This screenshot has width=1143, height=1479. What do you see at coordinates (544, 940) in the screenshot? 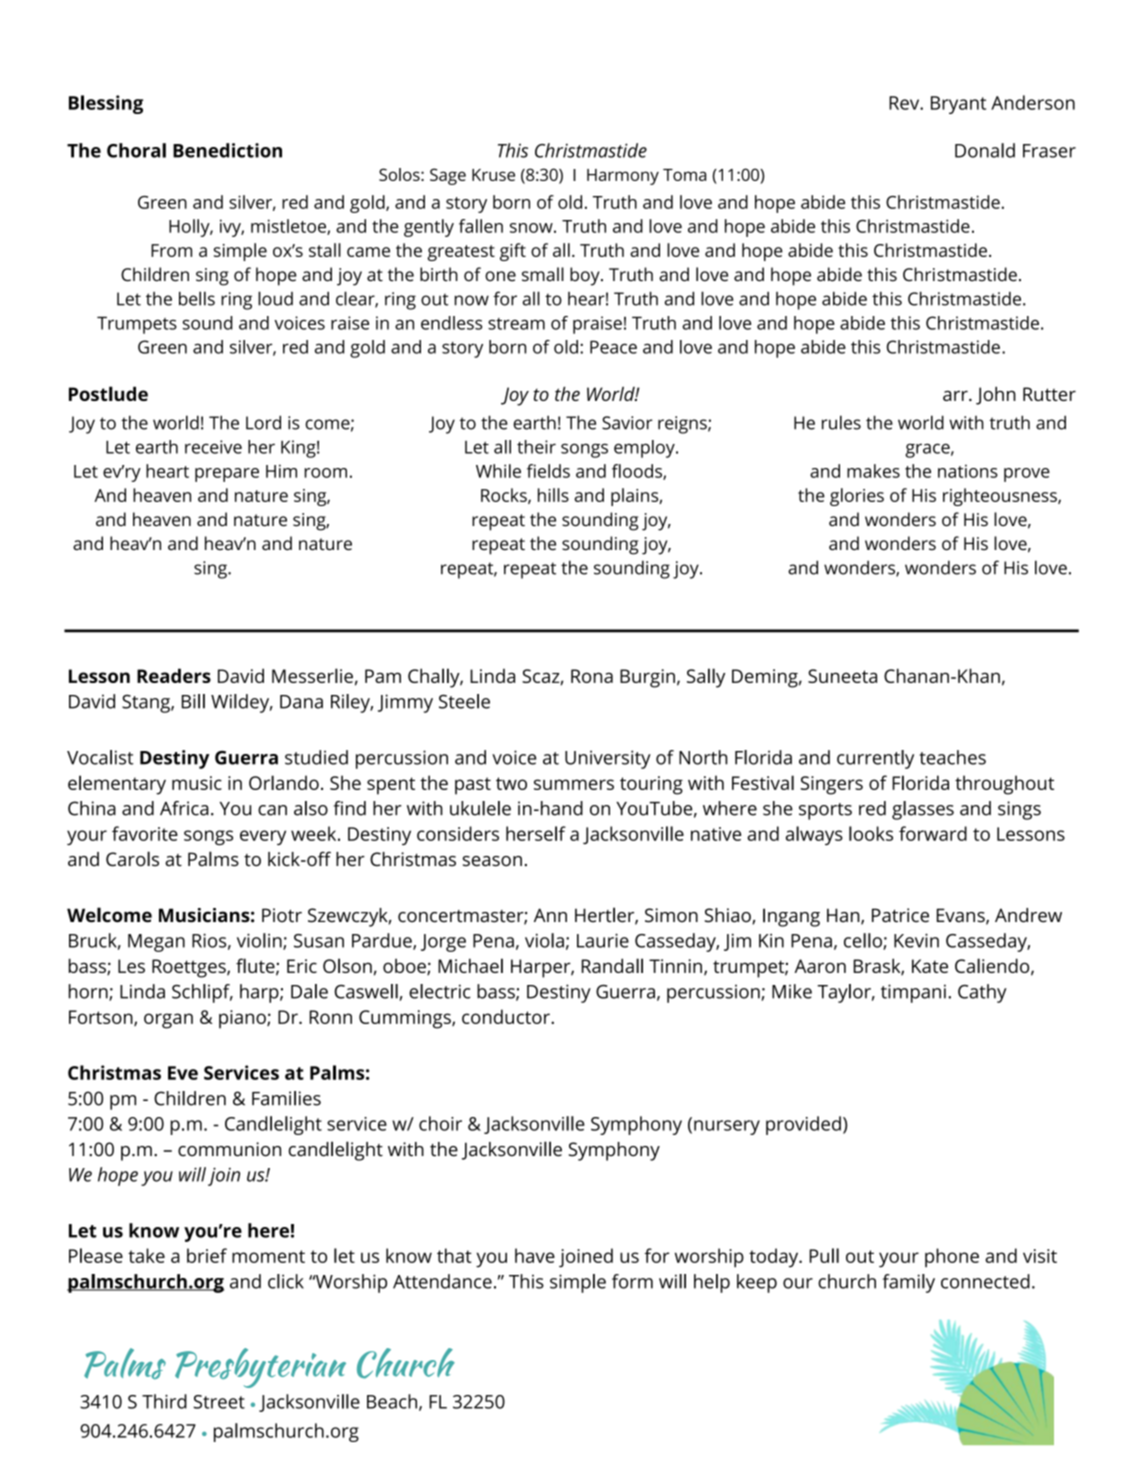
I see `viola` at bounding box center [544, 940].
